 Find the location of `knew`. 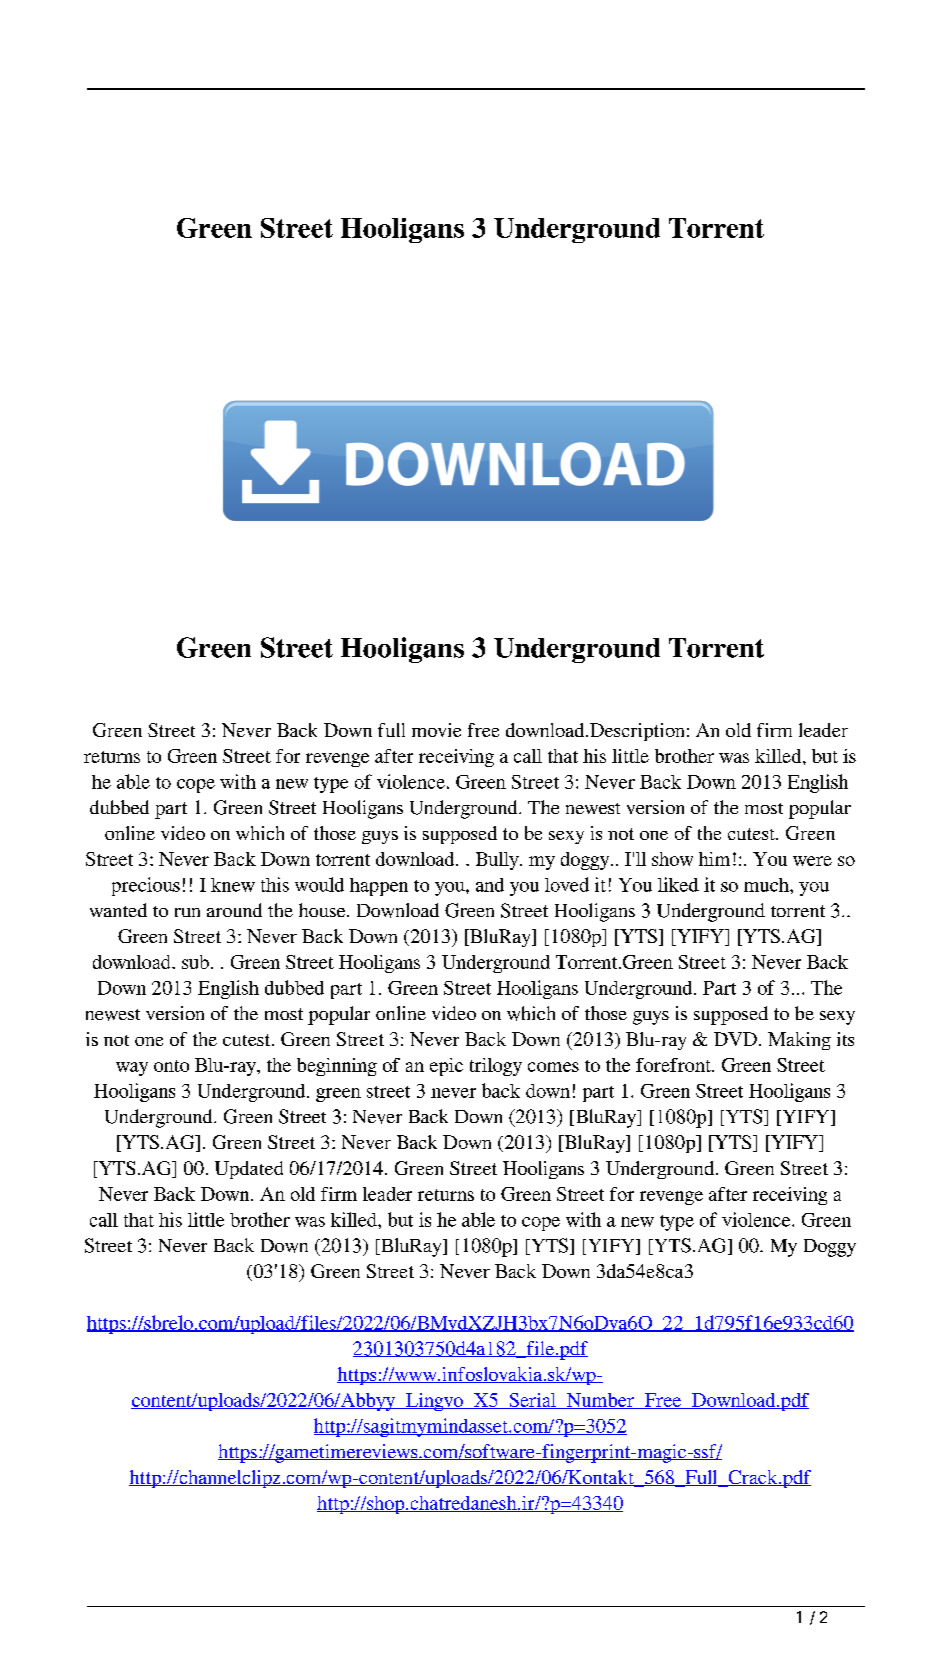

knew is located at coordinates (233, 885).
